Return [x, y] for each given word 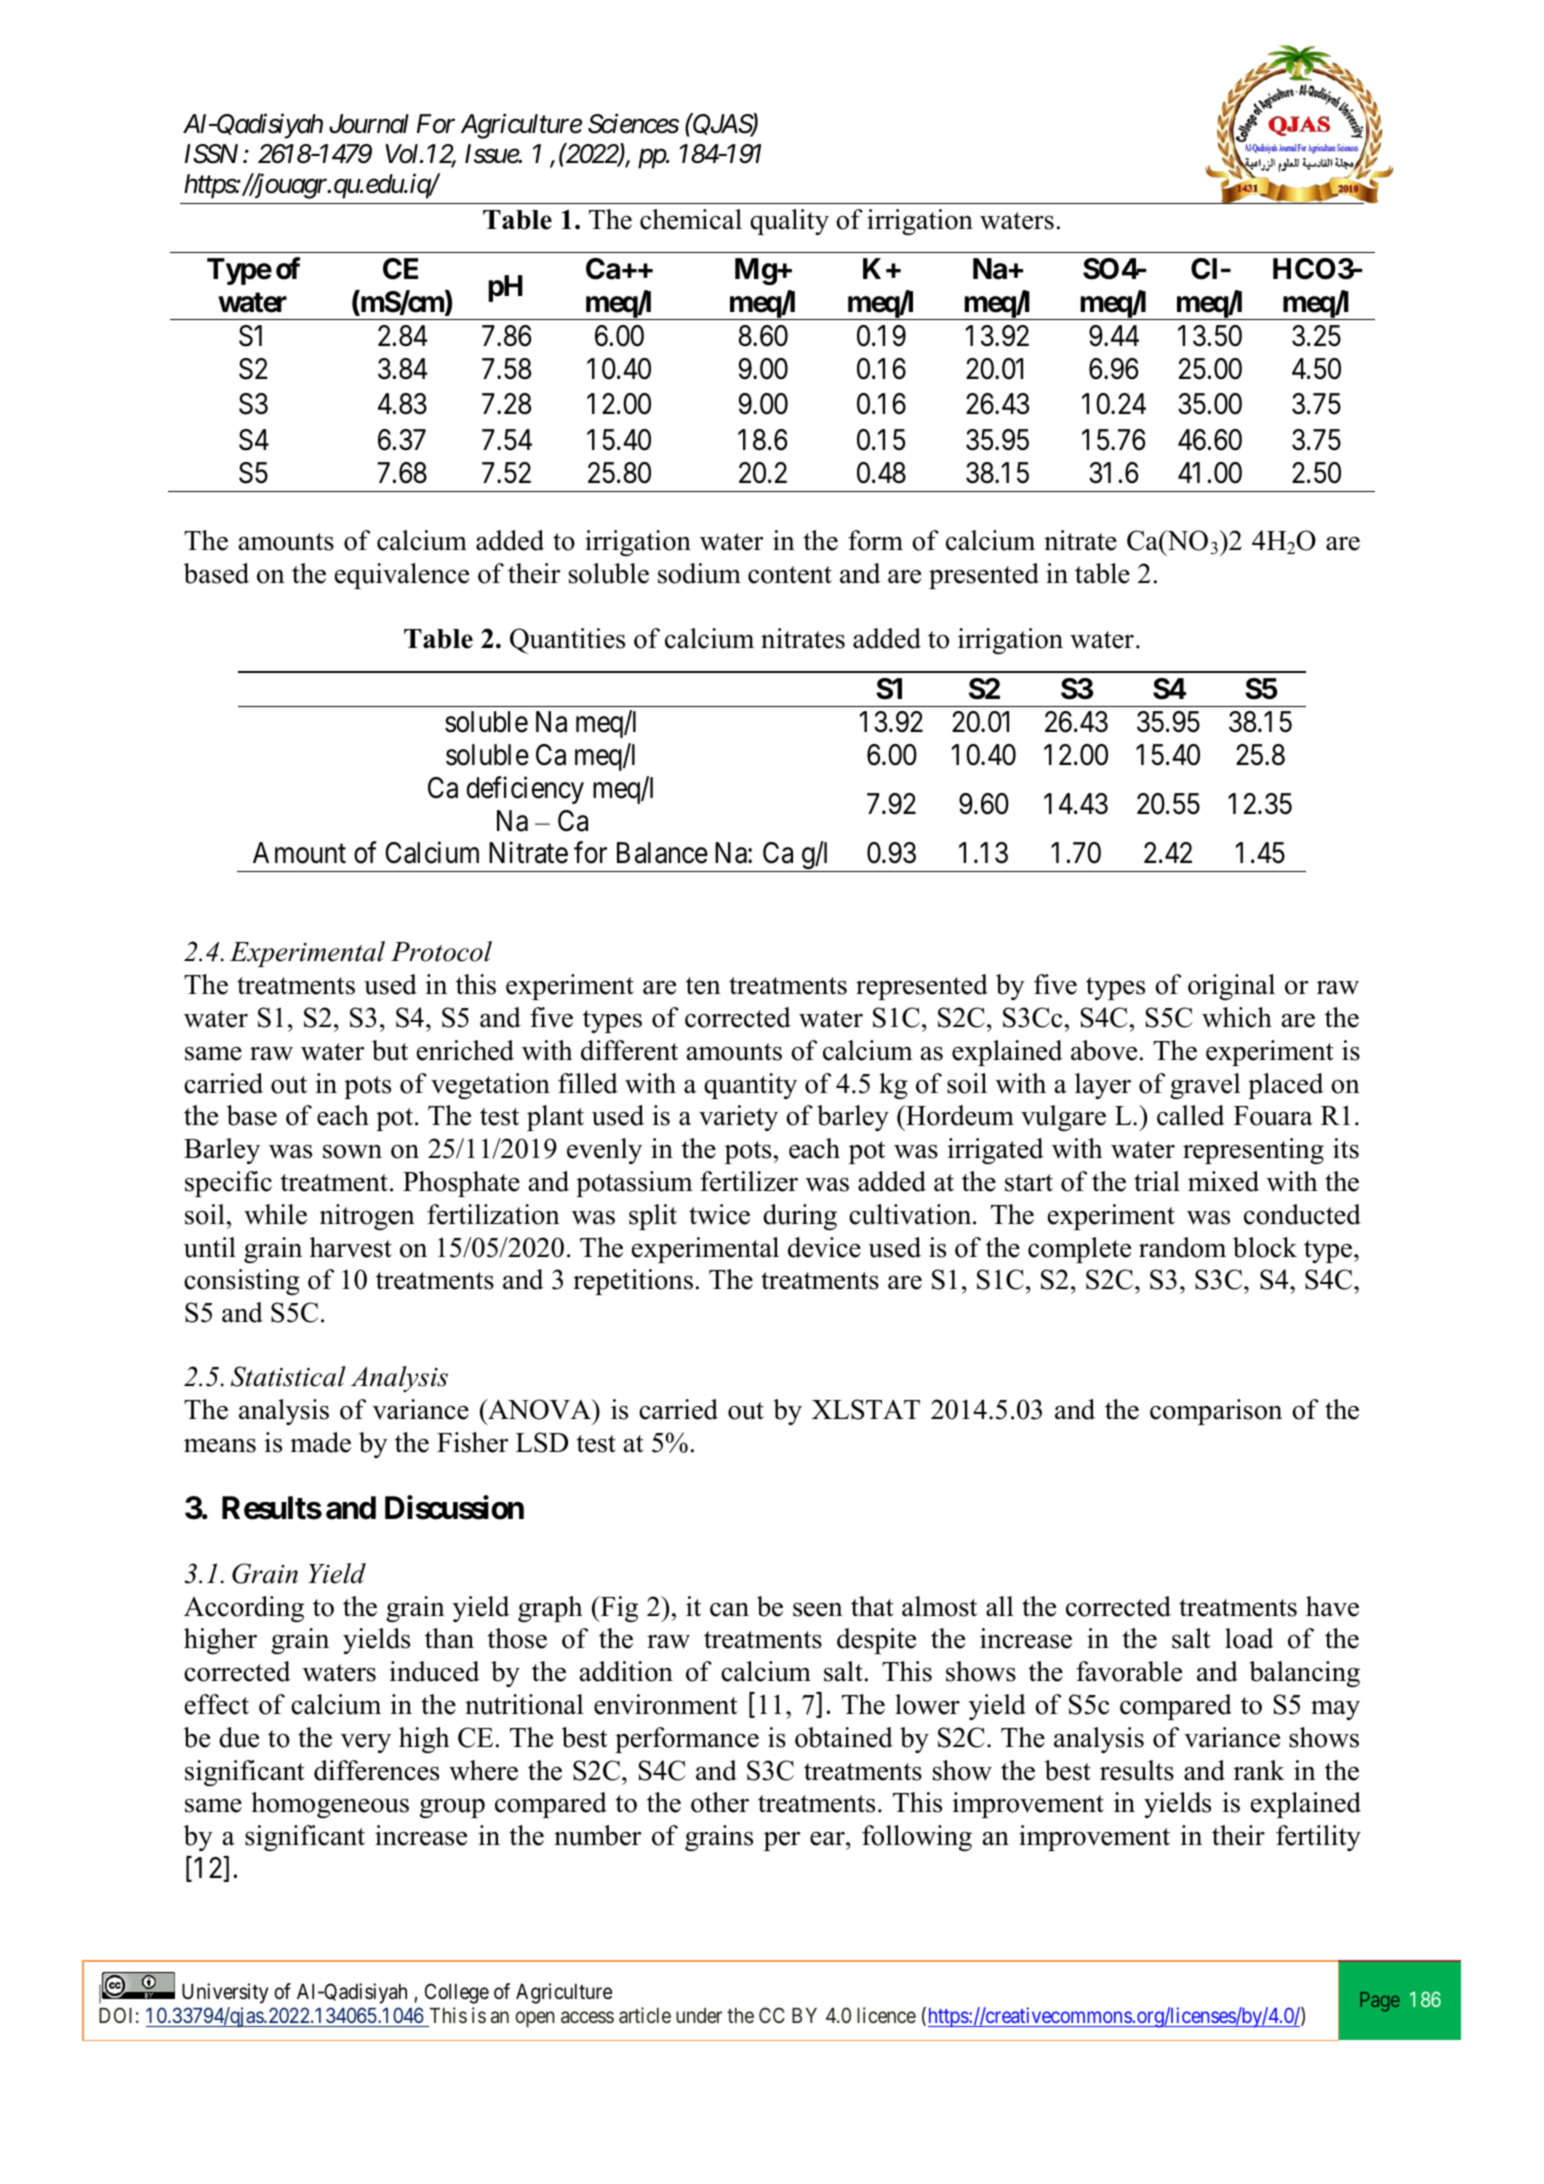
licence [886, 2015]
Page [1380, 2001]
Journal [369, 124]
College [457, 1993]
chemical [691, 219]
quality [789, 222]
